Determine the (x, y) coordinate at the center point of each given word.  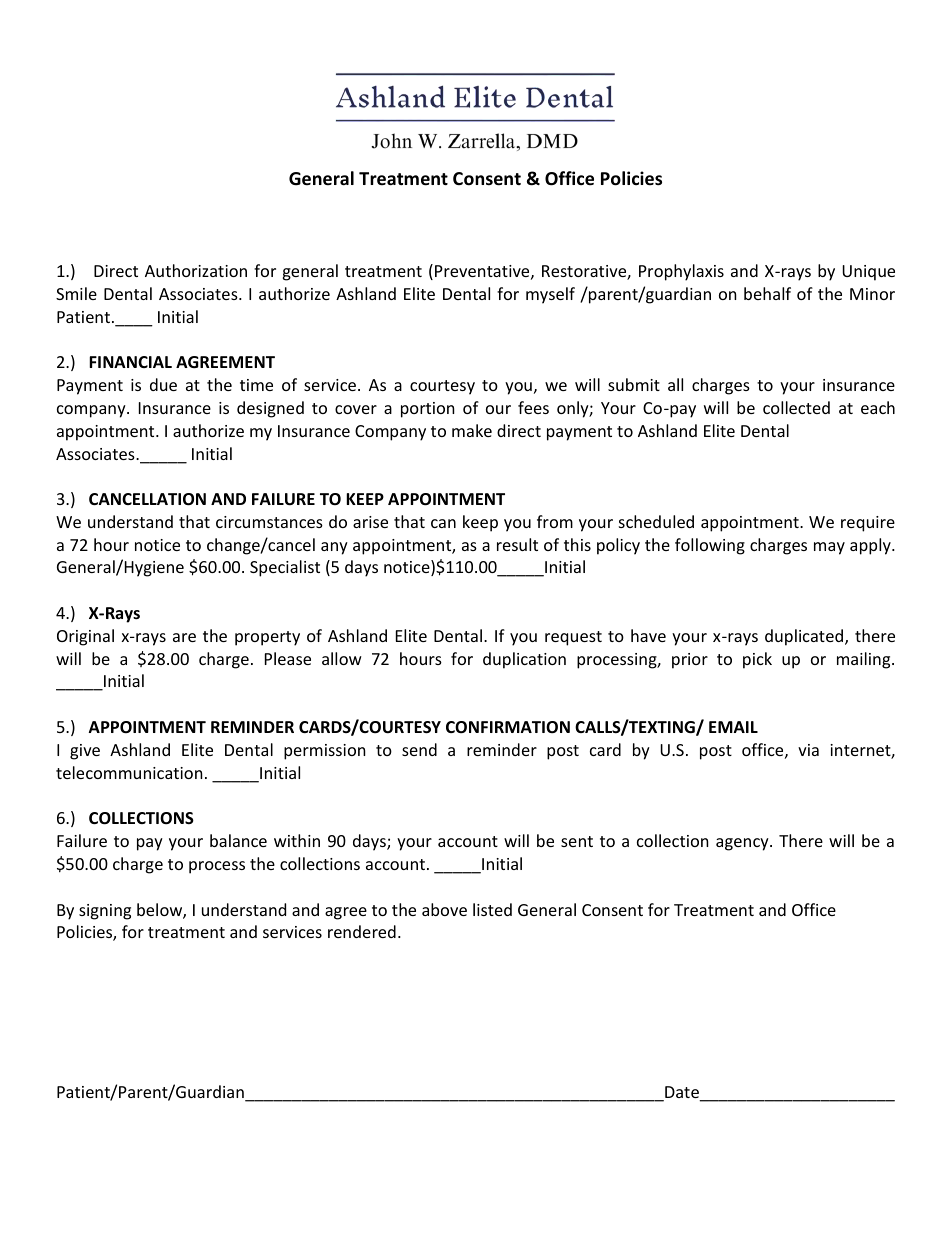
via (808, 750)
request (573, 638)
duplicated (805, 637)
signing (105, 912)
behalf (767, 293)
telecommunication (129, 772)
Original (85, 637)
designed (270, 409)
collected (796, 407)
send (419, 749)
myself (550, 295)
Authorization (196, 270)
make (472, 430)
